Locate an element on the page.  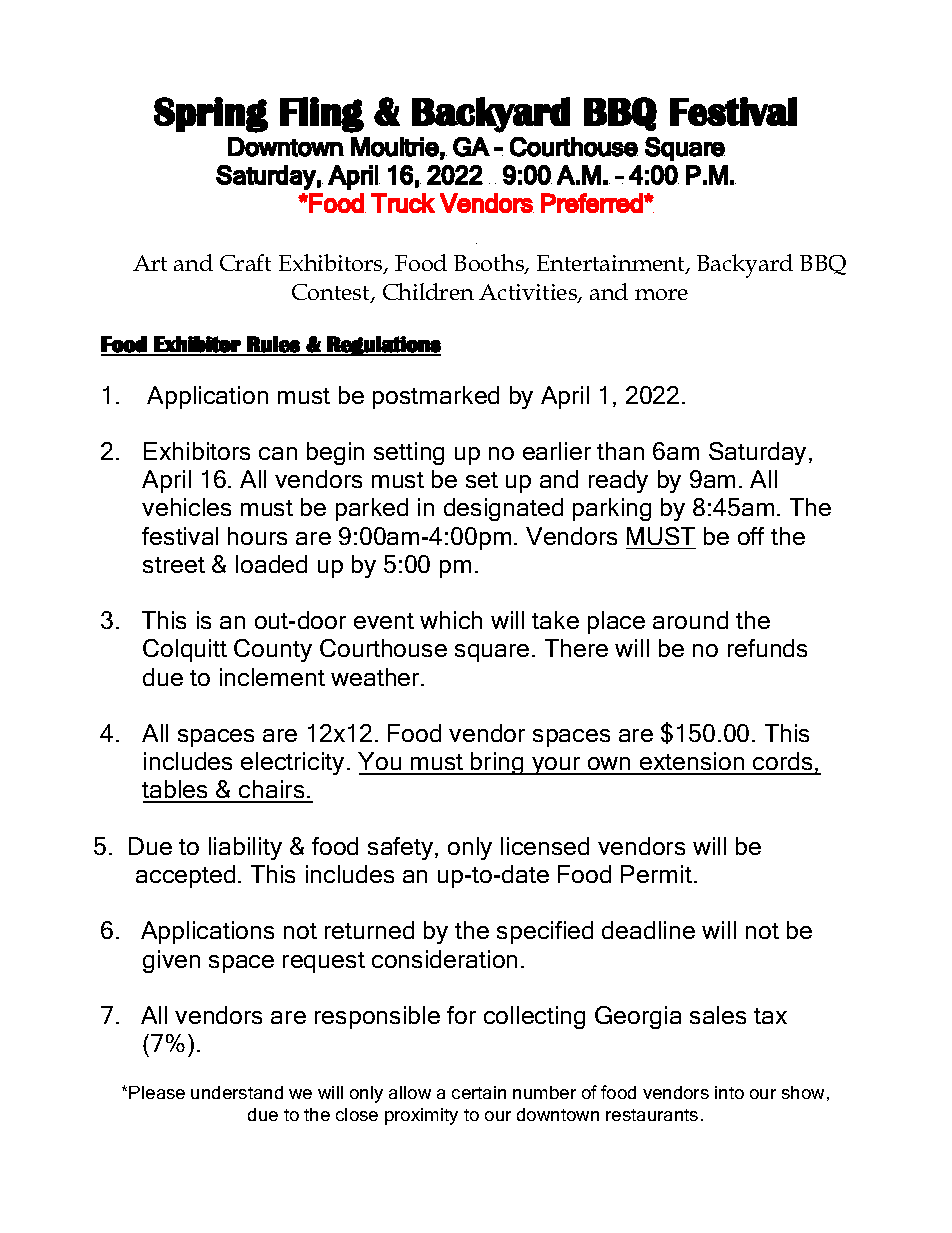
into is located at coordinates (729, 1092).
